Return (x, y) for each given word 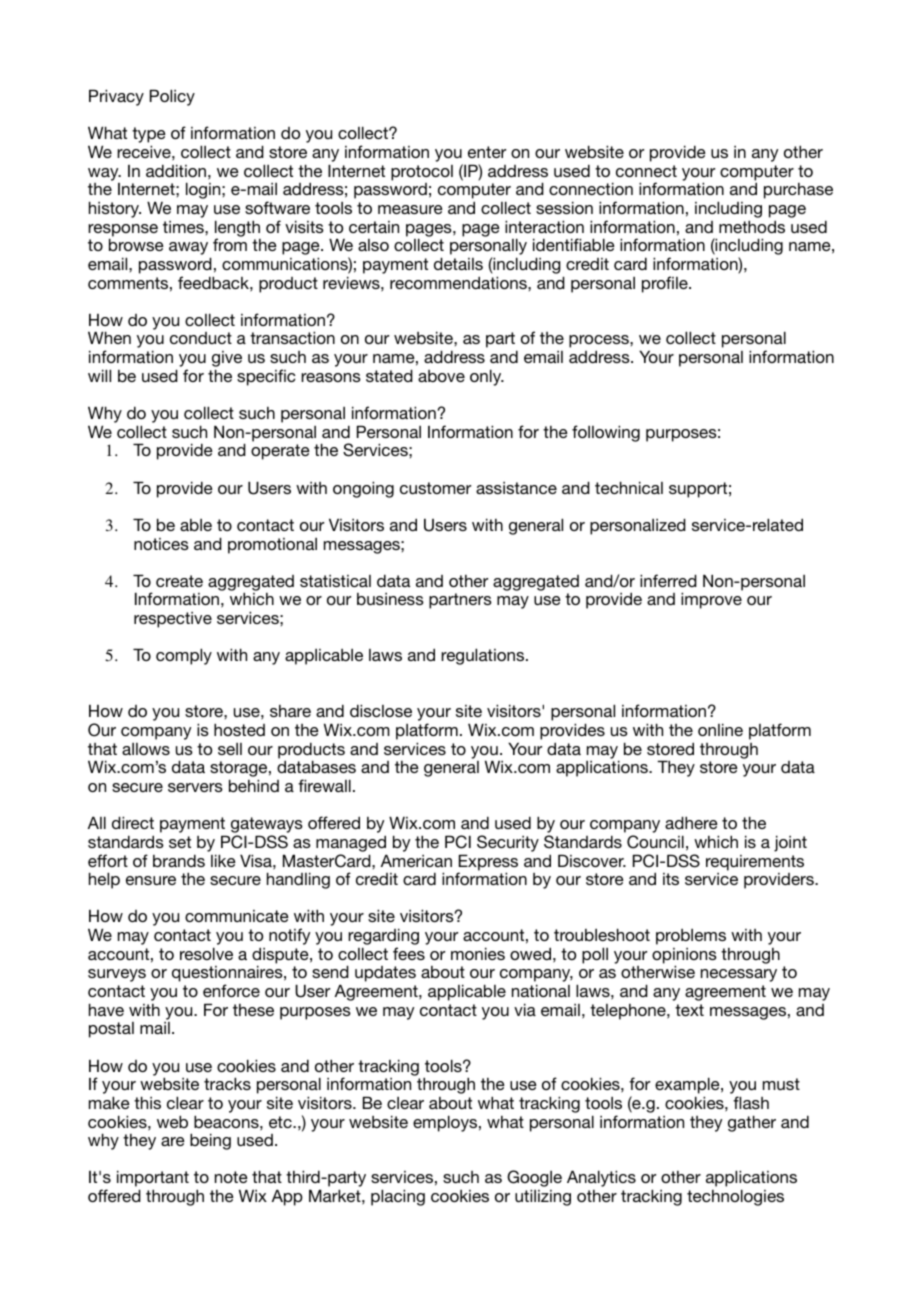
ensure (151, 880)
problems (691, 937)
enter (487, 152)
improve (711, 600)
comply (184, 656)
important (153, 1180)
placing (398, 1197)
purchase (798, 191)
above (441, 376)
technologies (735, 1197)
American (416, 860)
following (606, 433)
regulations (484, 656)
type (149, 136)
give (227, 360)
